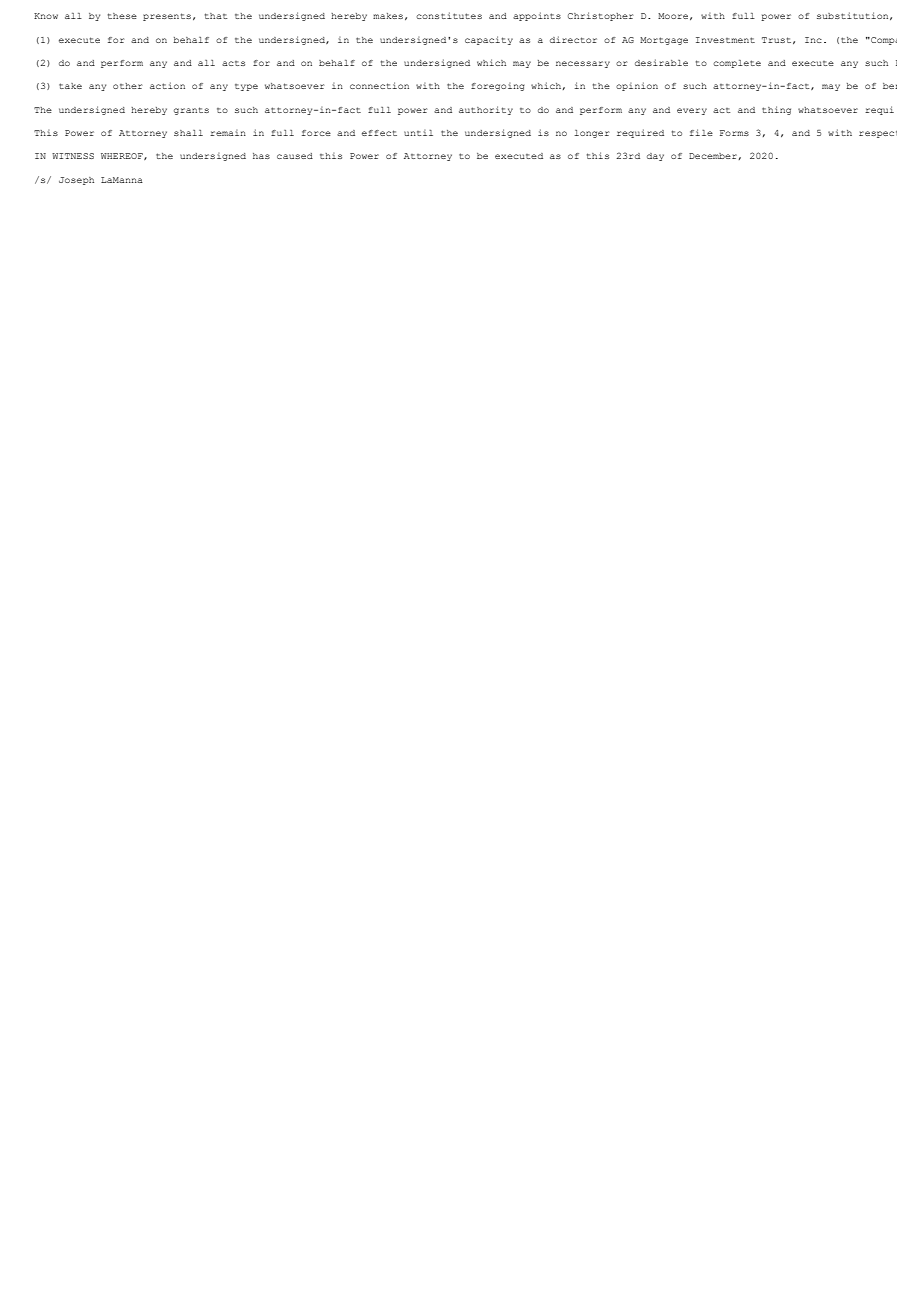 The width and height of the image is (924, 1308). What do you see at coordinates (449, 15) in the image?
I see `constitutes` at bounding box center [449, 15].
